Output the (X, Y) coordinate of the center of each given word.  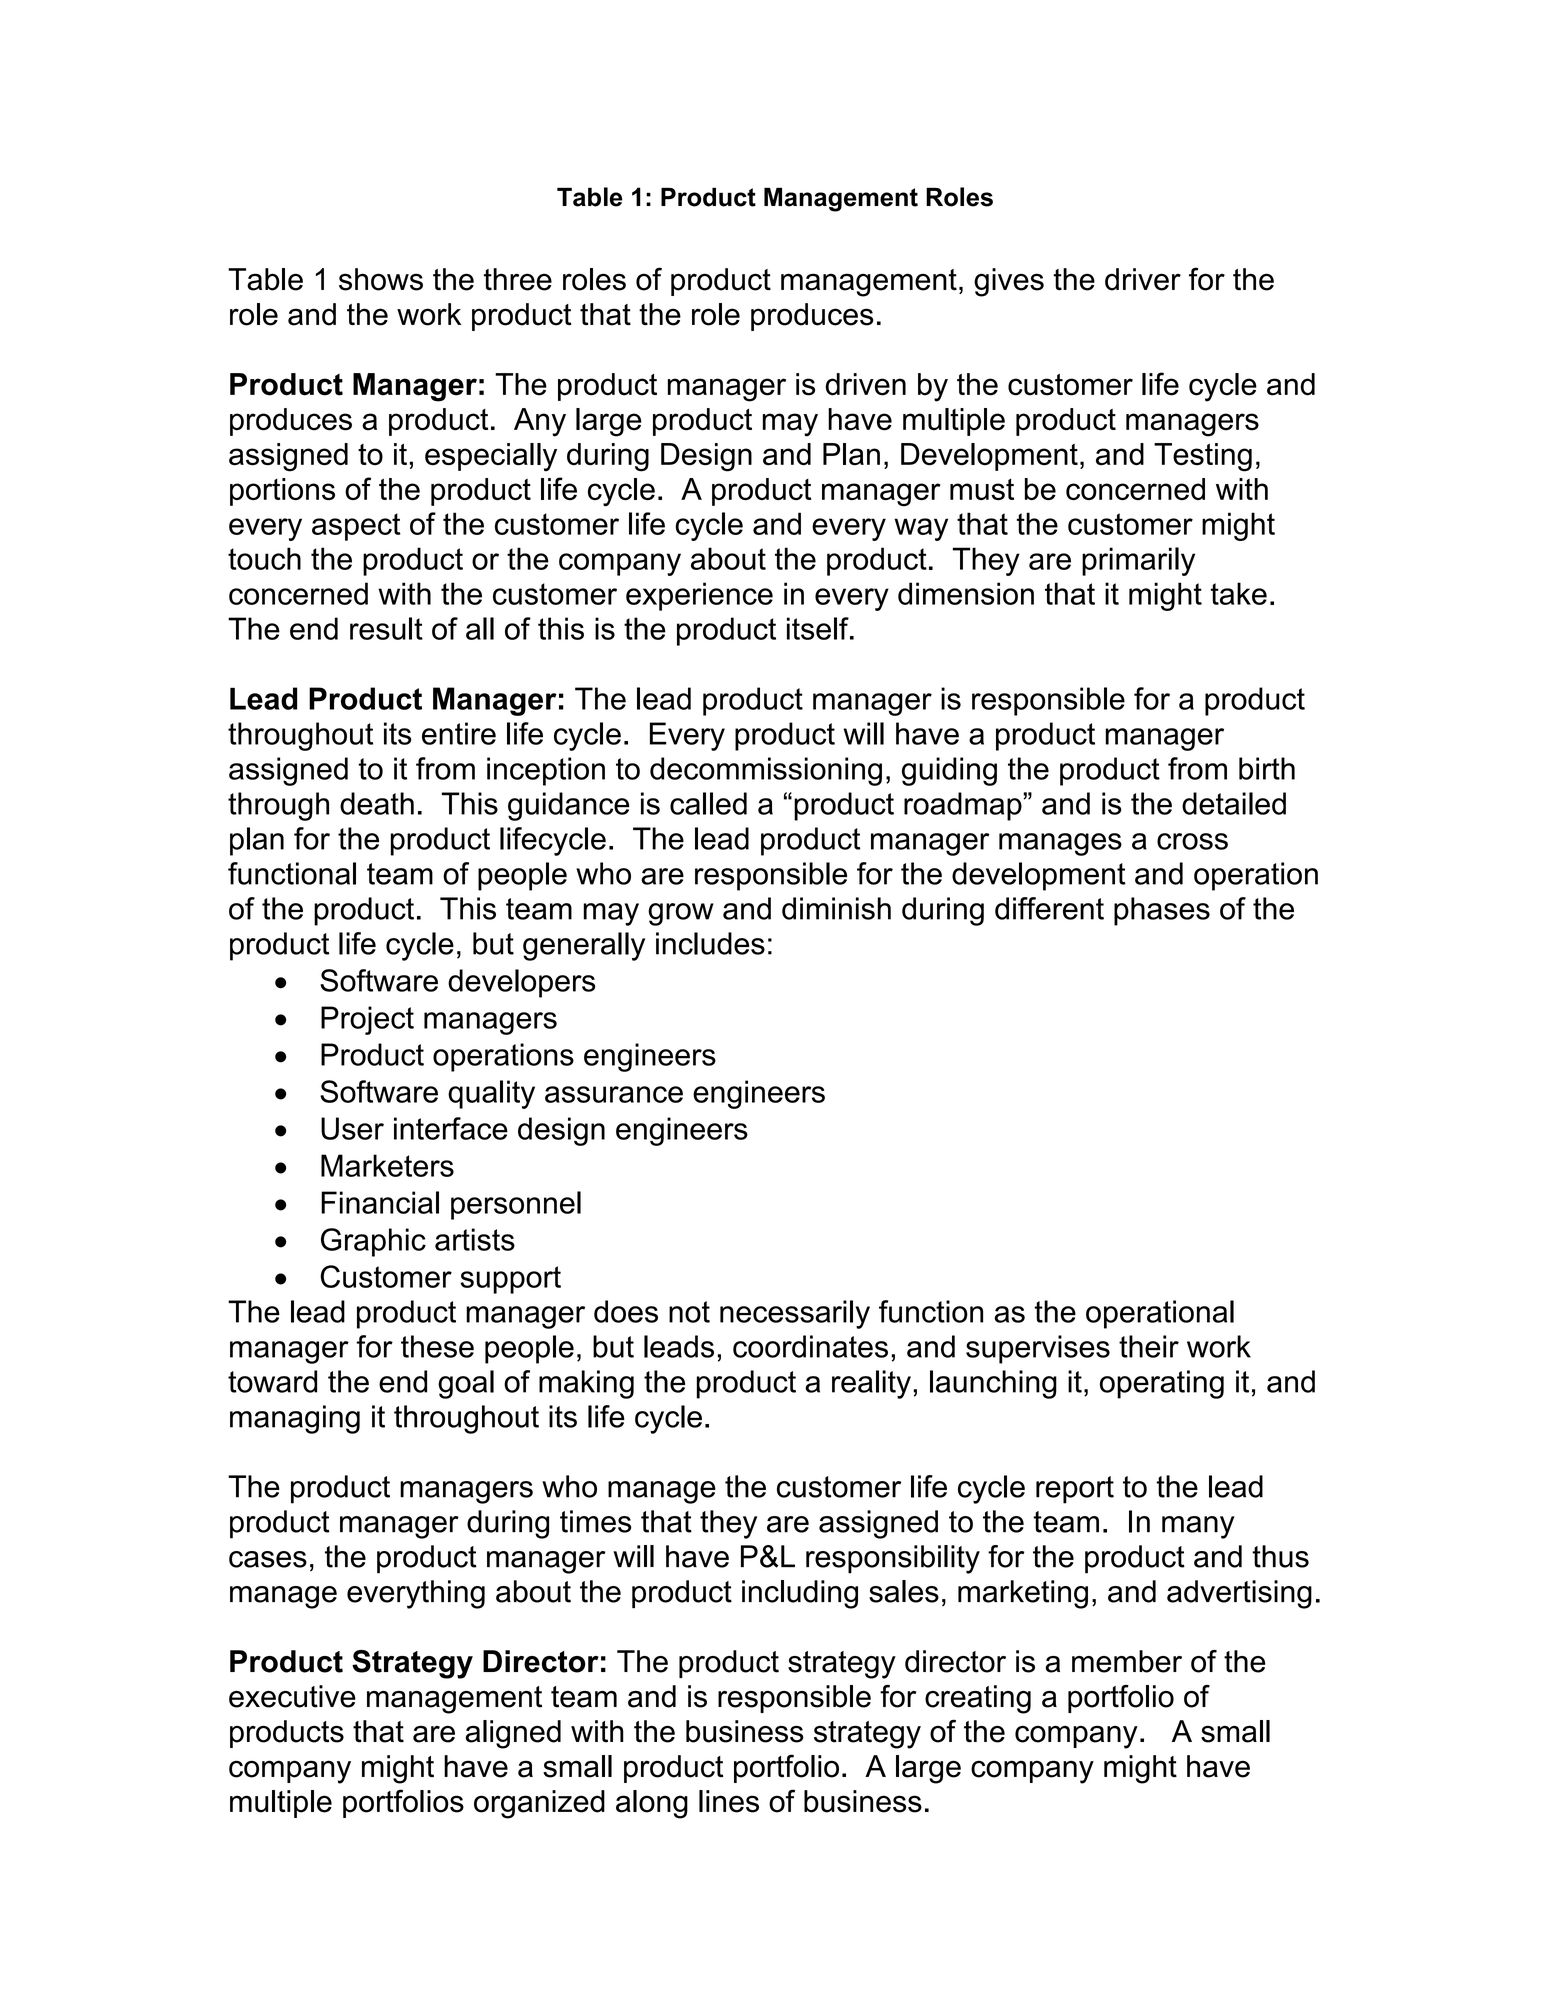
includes (710, 943)
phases (1162, 911)
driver (1143, 279)
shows (381, 279)
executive (292, 1696)
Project (367, 1020)
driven (865, 384)
